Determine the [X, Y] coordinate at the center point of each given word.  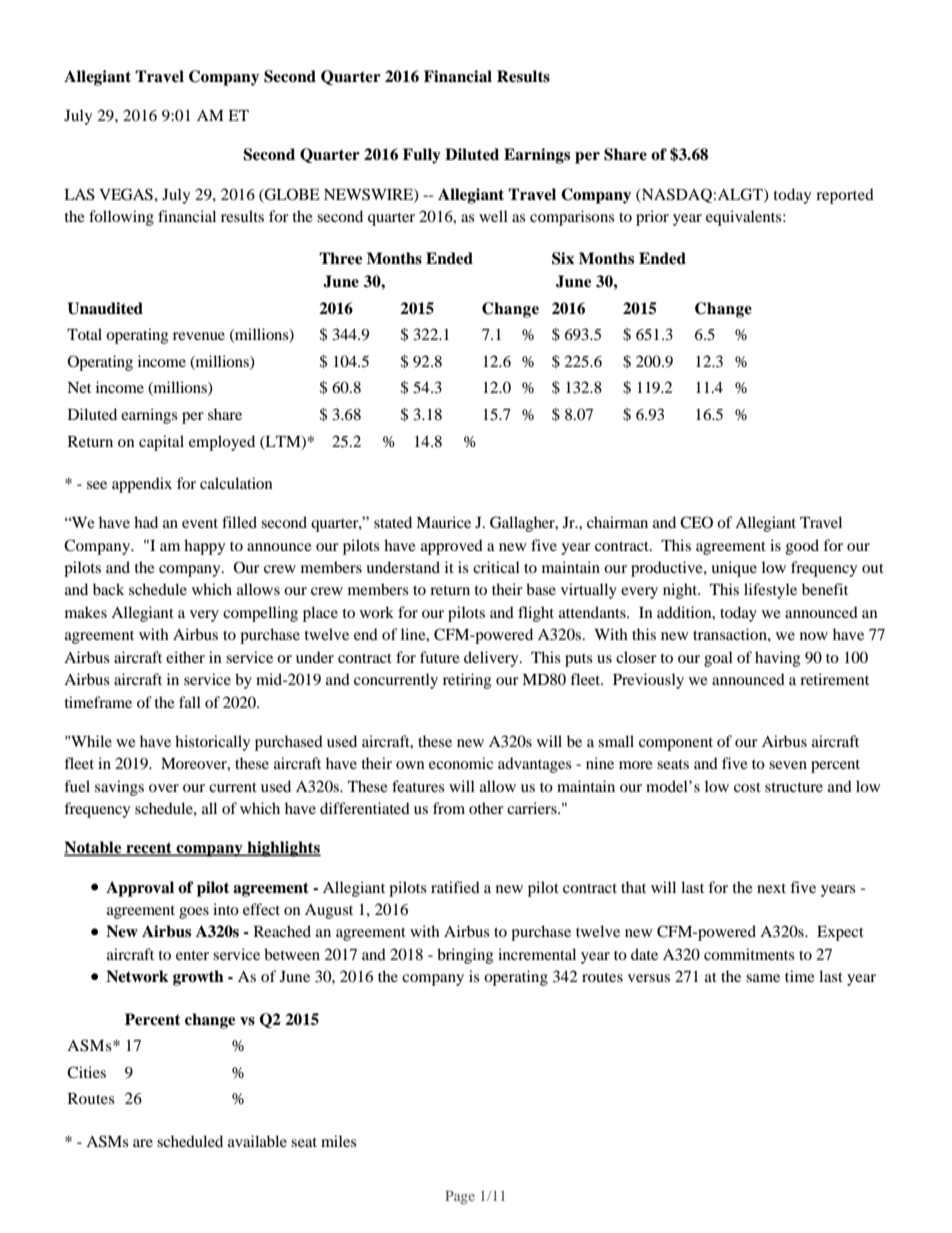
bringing [465, 956]
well [493, 216]
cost [747, 787]
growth [198, 978]
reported [845, 196]
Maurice [443, 522]
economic [461, 763]
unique [734, 569]
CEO [696, 522]
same [763, 978]
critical [496, 567]
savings [119, 788]
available [257, 1141]
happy [204, 547]
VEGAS [126, 194]
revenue [199, 336]
